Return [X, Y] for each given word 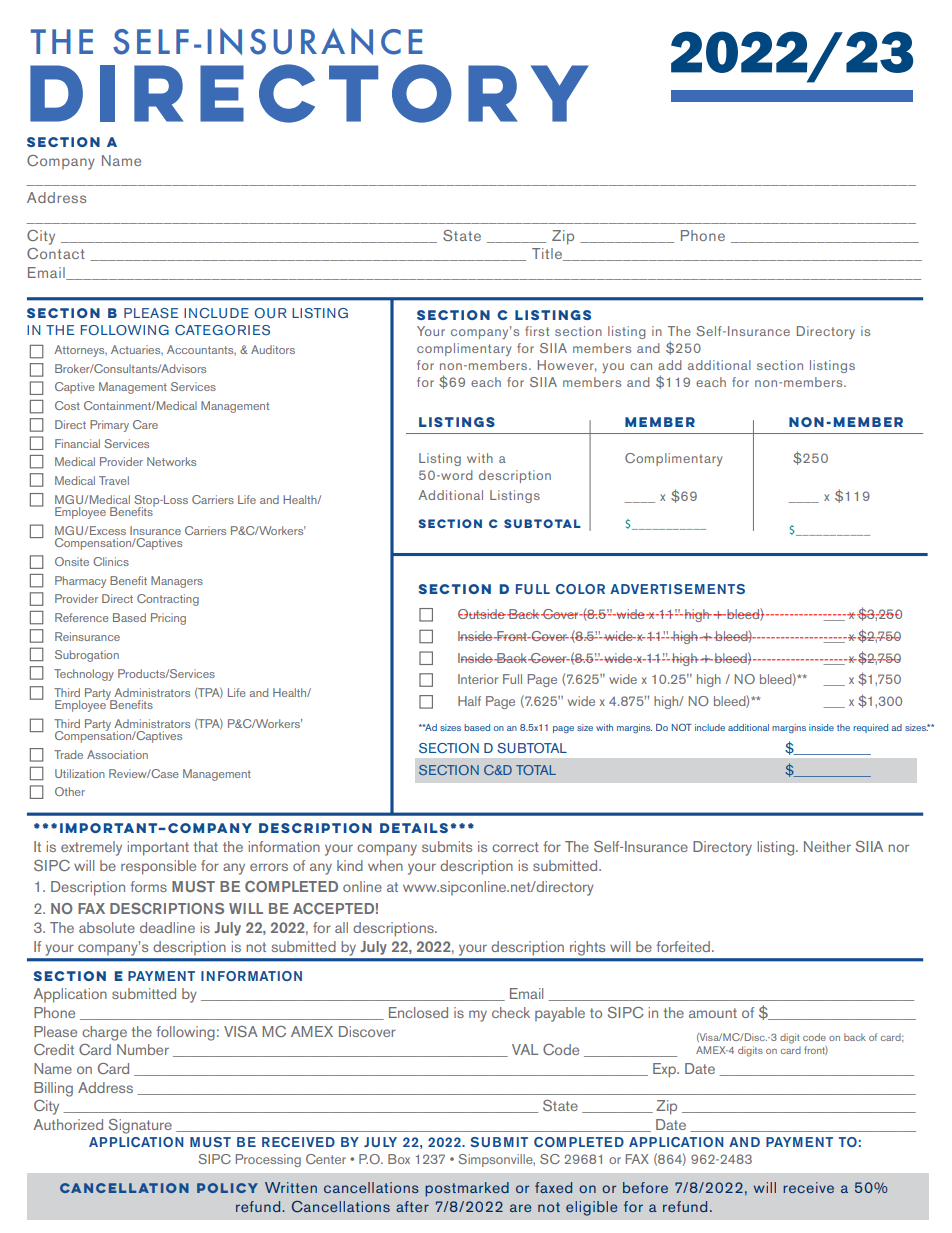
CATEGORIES [222, 330]
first [537, 331]
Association [117, 754]
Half [469, 701]
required [870, 728]
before [645, 1187]
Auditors [273, 349]
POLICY [227, 1188]
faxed [553, 1187]
